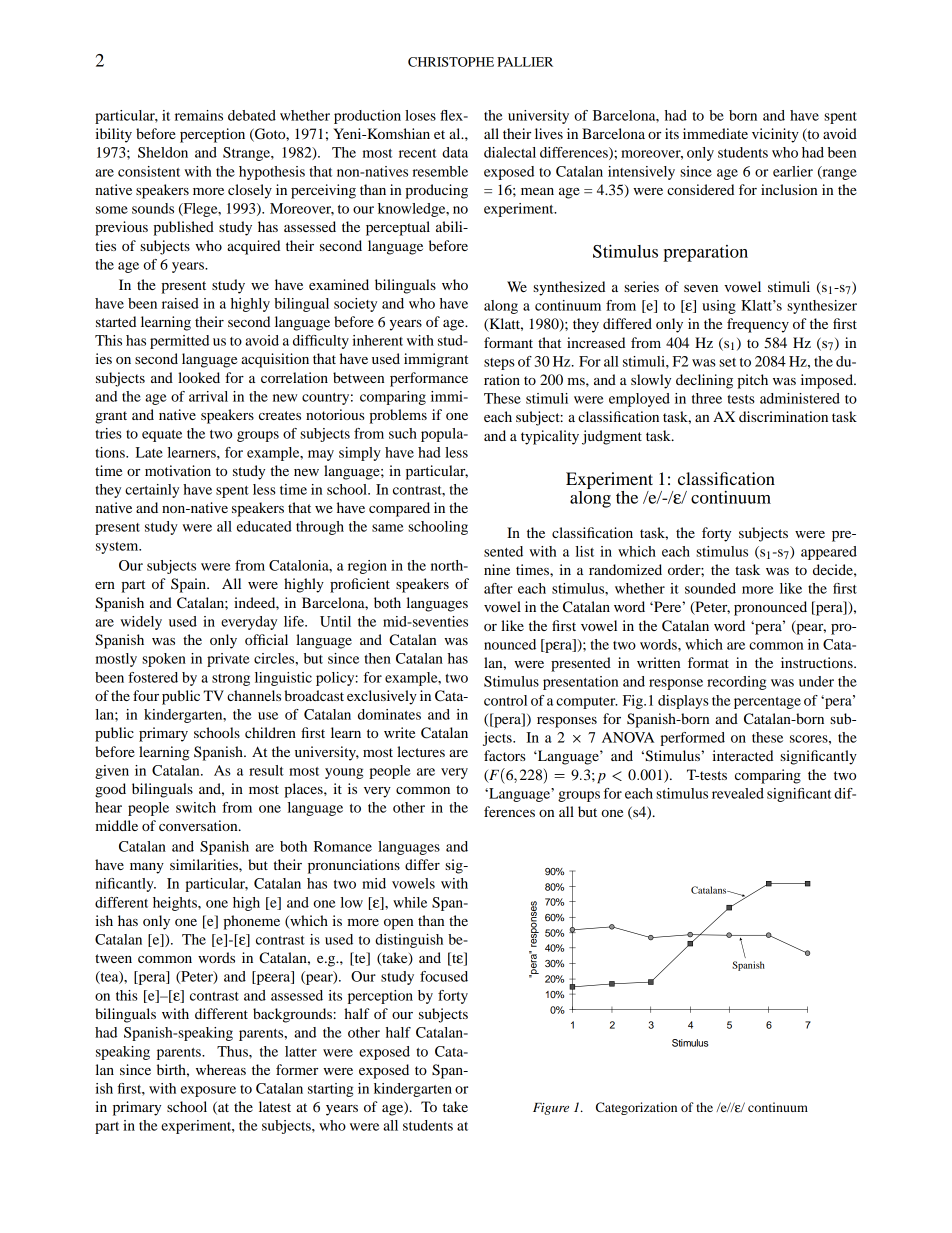 The height and width of the image is (1233, 952). Describe the element at coordinates (499, 364) in the image. I see `steps` at that location.
